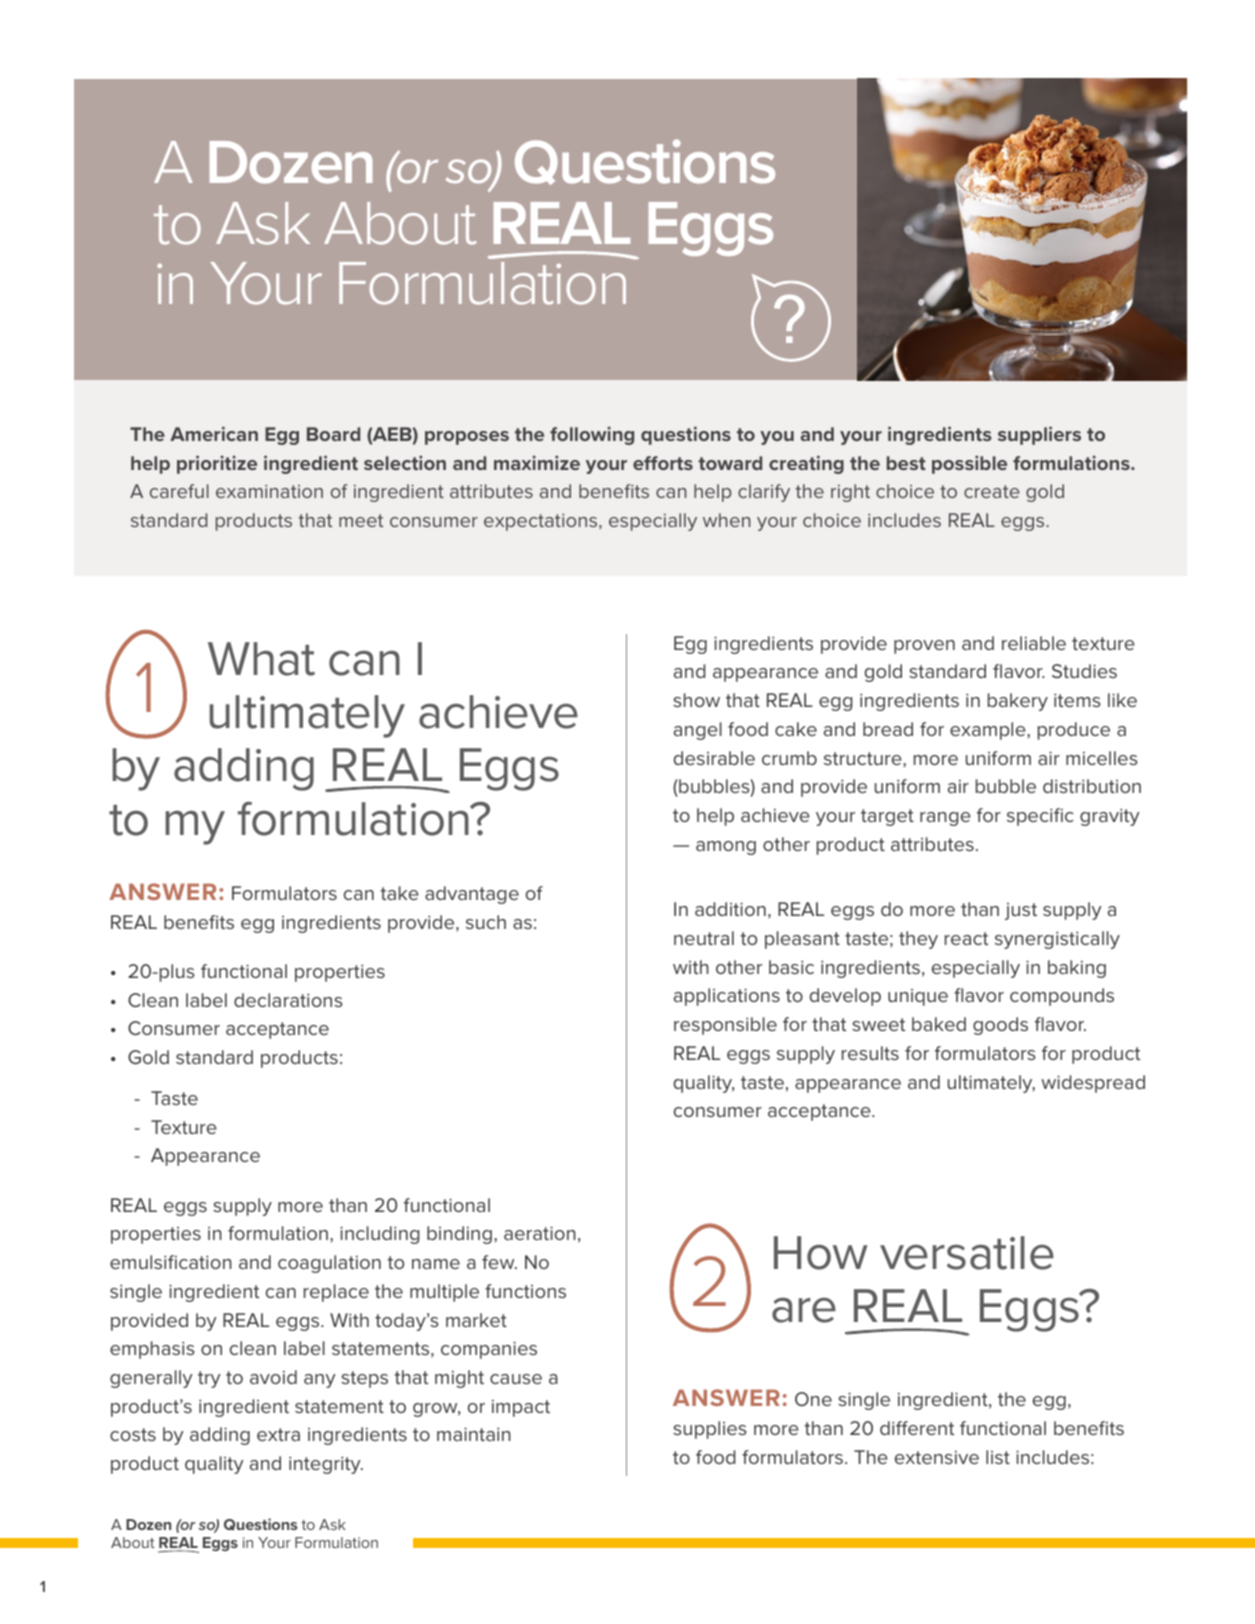 Image resolution: width=1255 pixels, height=1624 pixels. Describe the element at coordinates (1093, 1084) in the screenshot. I see `widespread` at that location.
